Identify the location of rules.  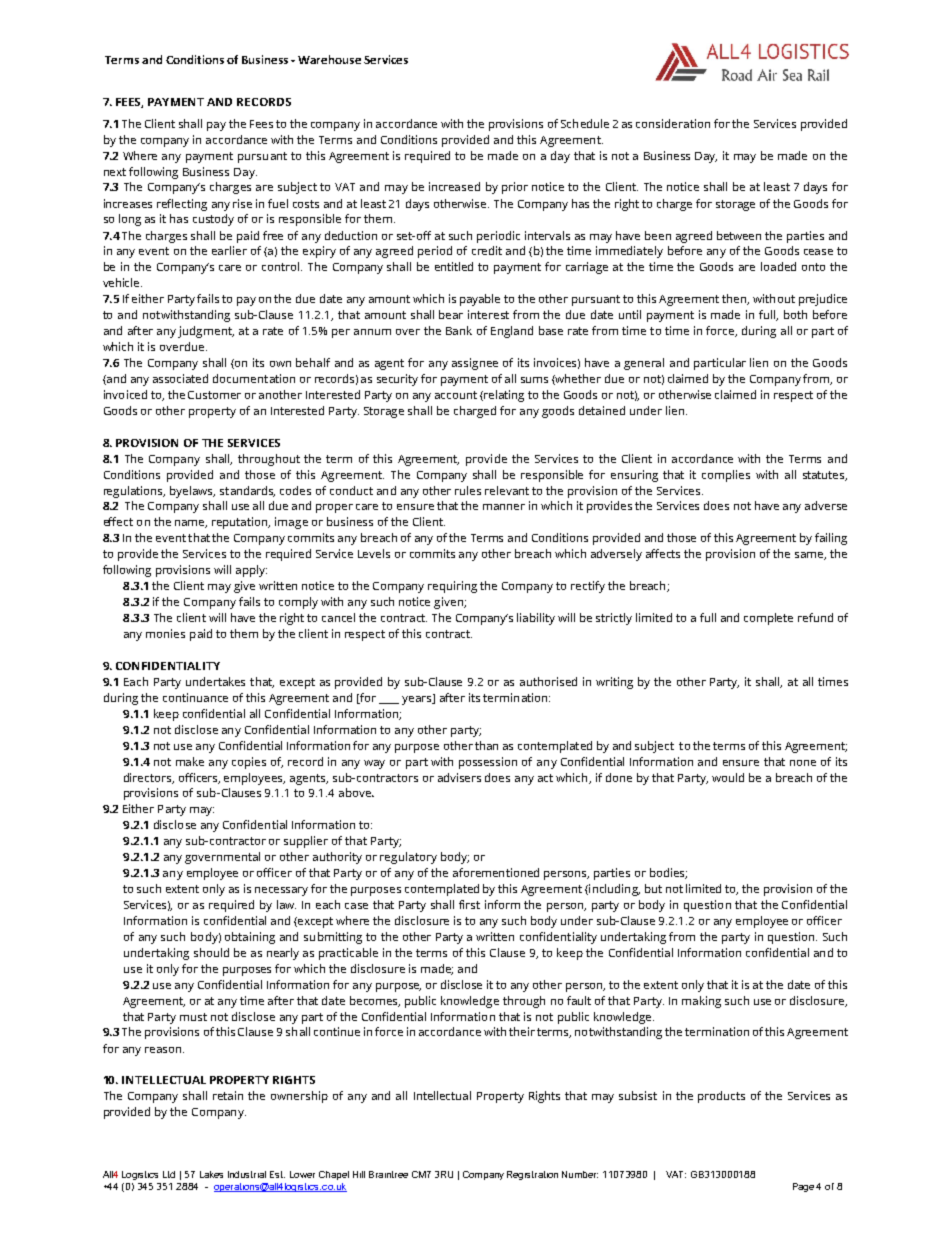
(468, 490).
